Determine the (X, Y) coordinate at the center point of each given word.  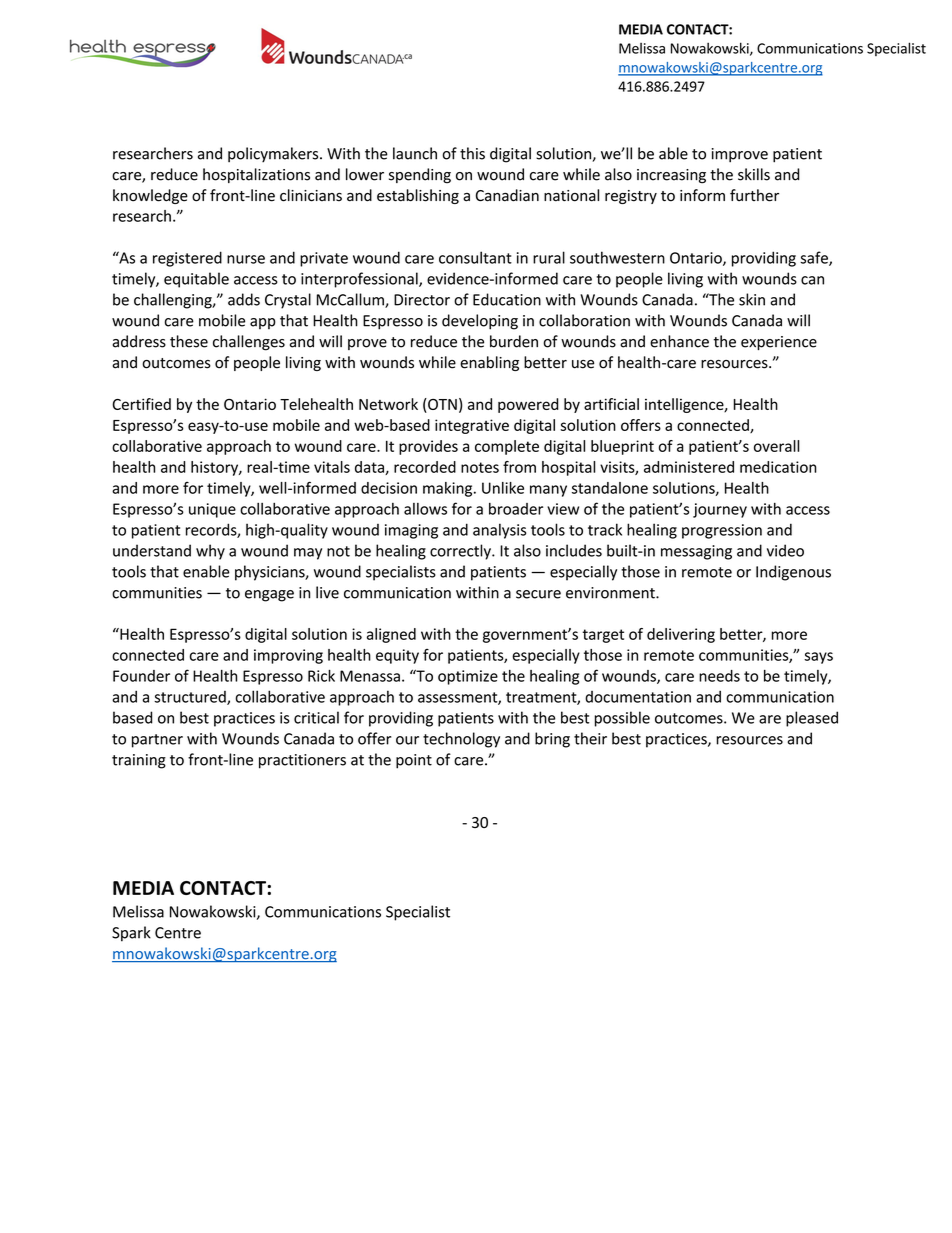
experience (779, 343)
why (210, 552)
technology (461, 740)
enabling (489, 363)
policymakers (274, 155)
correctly (461, 552)
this (472, 153)
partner (157, 741)
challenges (249, 343)
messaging (696, 552)
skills (754, 174)
